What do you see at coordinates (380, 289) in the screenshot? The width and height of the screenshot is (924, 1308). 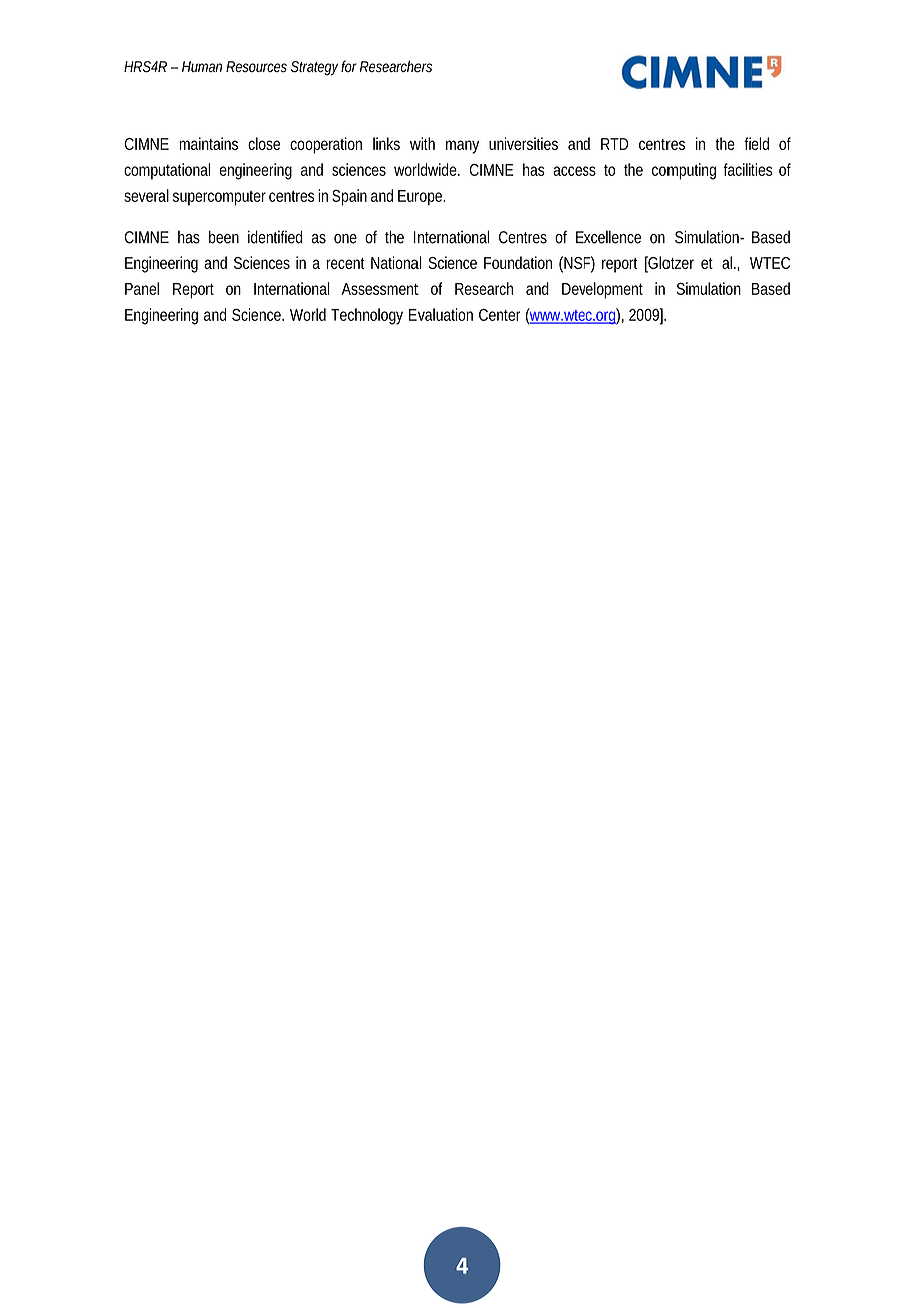 I see `Assessment` at bounding box center [380, 289].
